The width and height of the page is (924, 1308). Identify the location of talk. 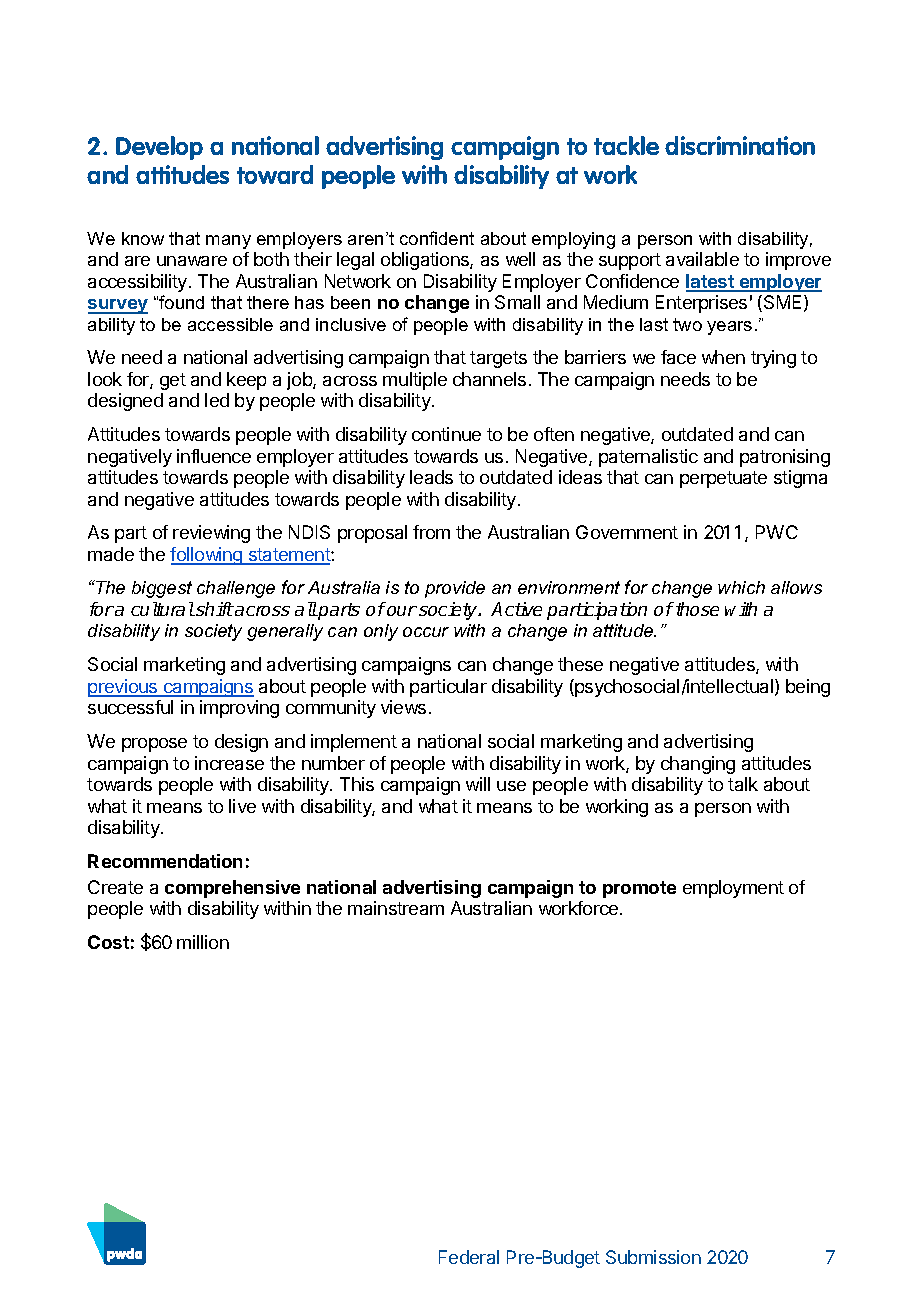
(743, 784).
